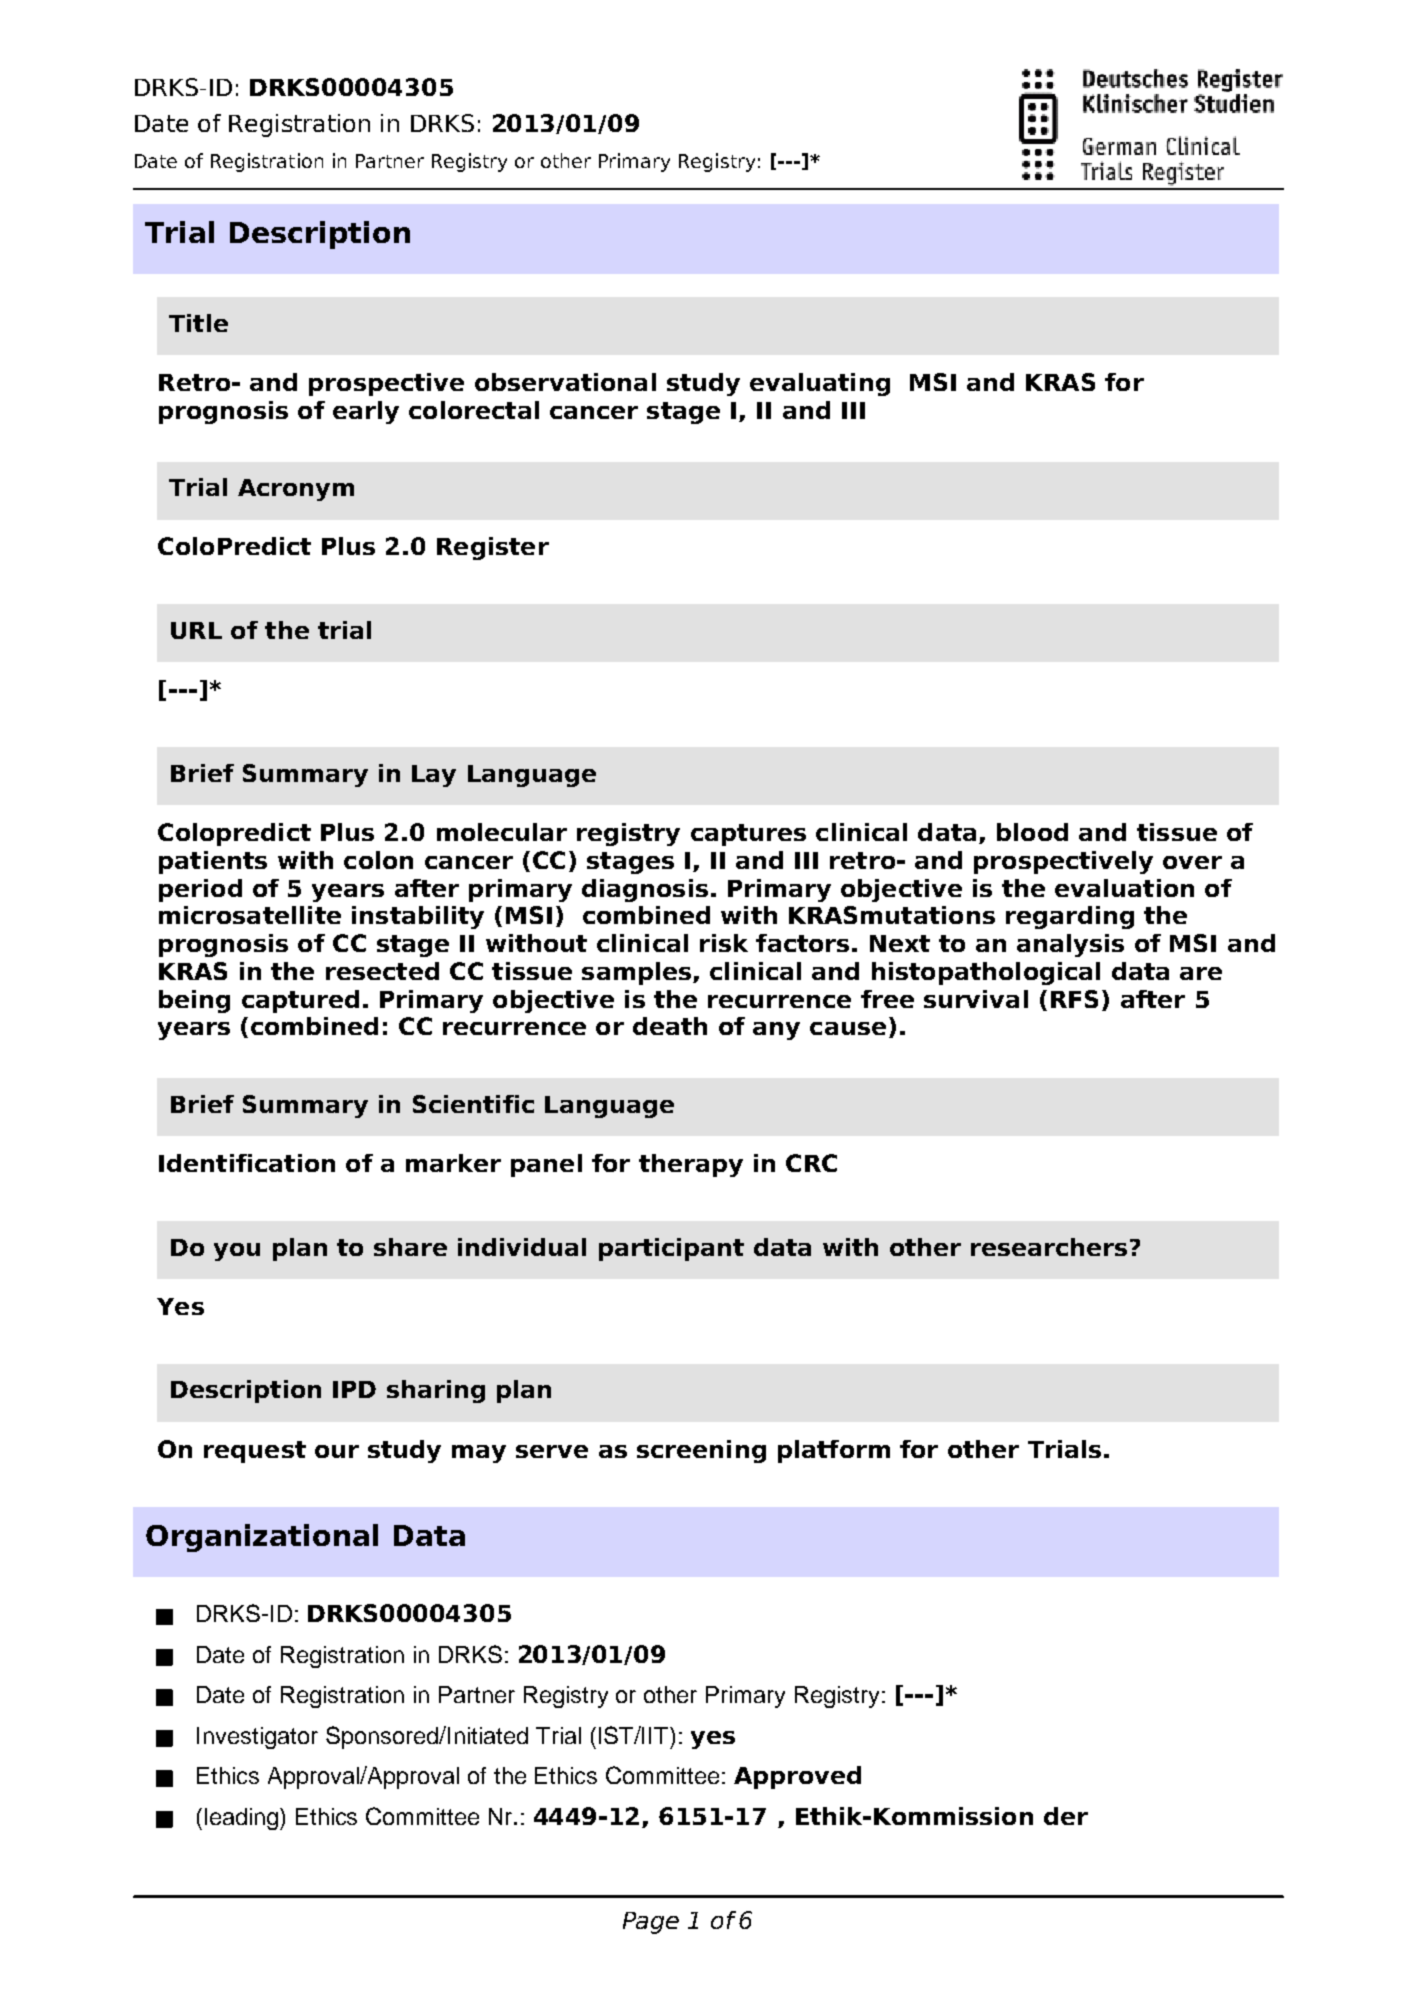  What do you see at coordinates (1066, 1816) in the document?
I see `der` at bounding box center [1066, 1816].
